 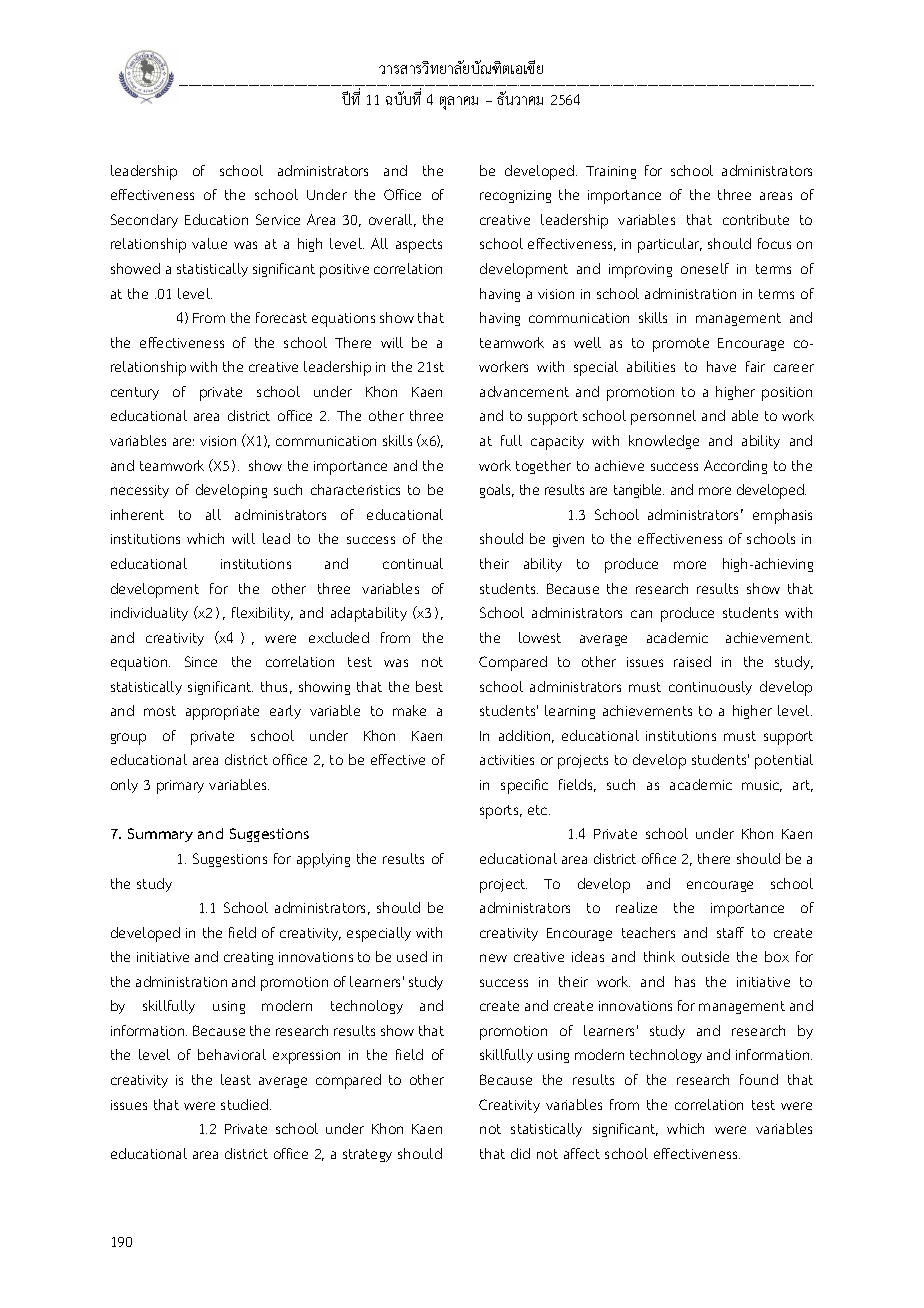 What do you see at coordinates (520, 1153) in the screenshot?
I see `did` at bounding box center [520, 1153].
